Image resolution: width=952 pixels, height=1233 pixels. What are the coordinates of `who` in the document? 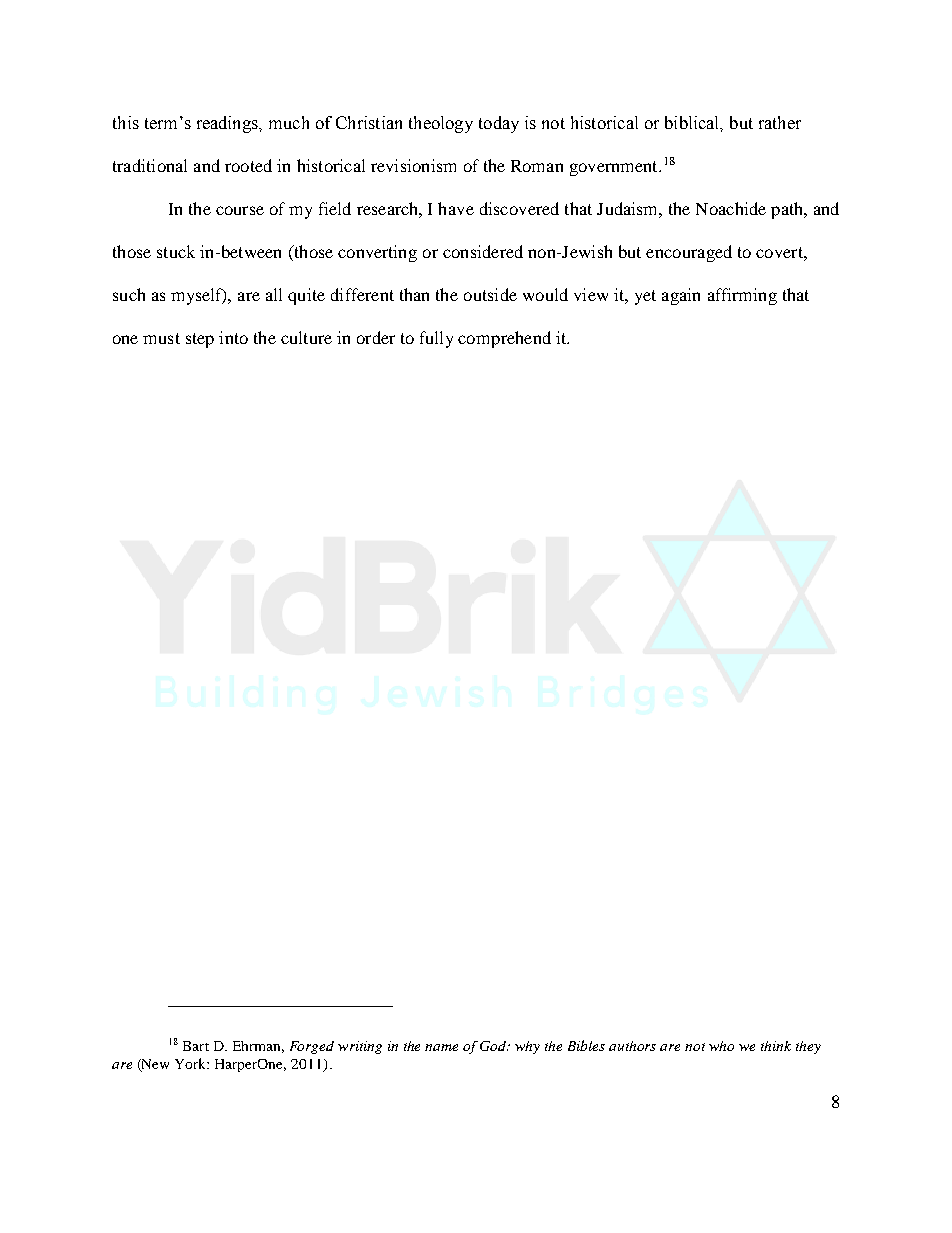 It's located at (721, 1046).
